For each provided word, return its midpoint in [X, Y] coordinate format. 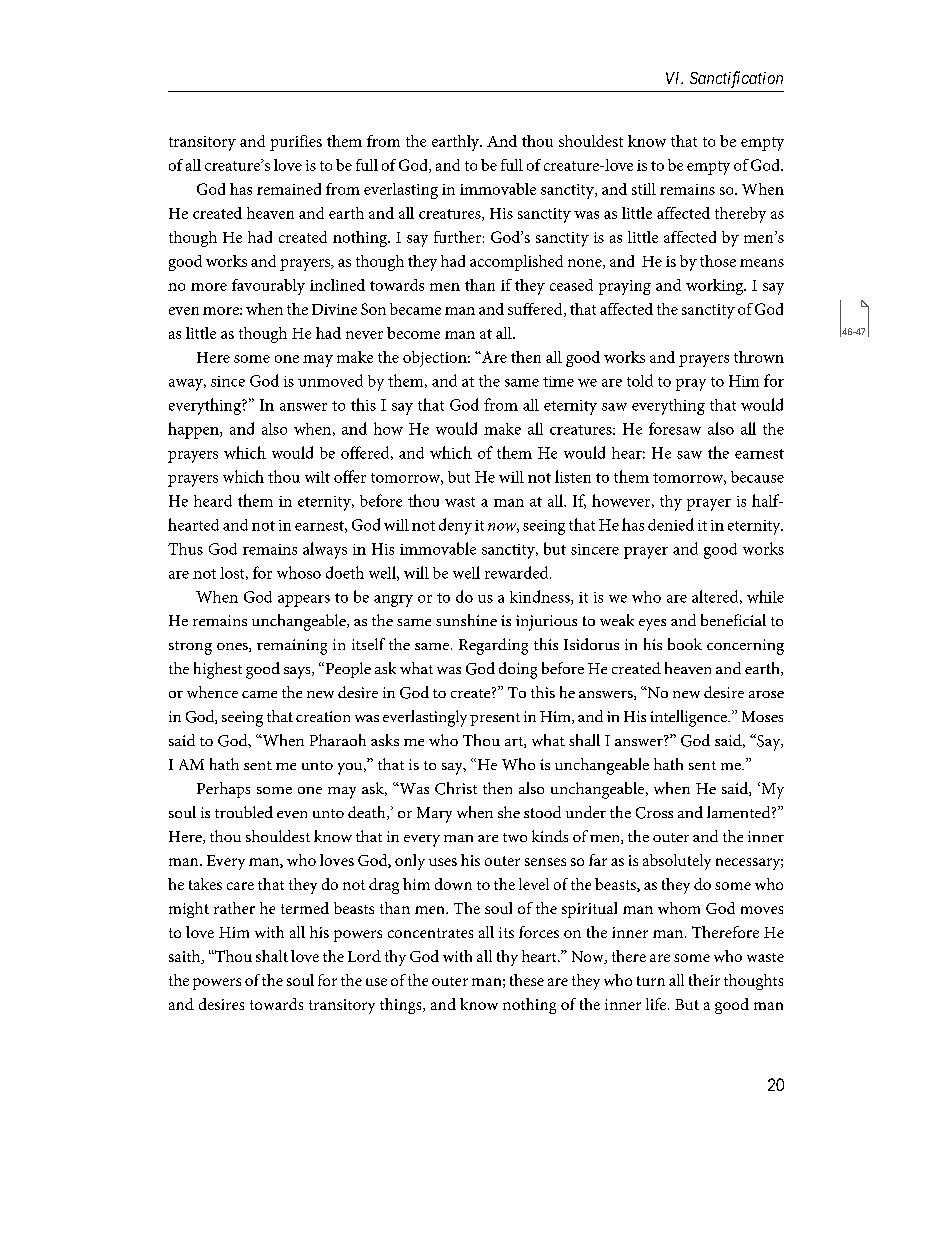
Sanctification [736, 79]
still [644, 189]
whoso [299, 572]
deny [455, 526]
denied [671, 524]
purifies [296, 143]
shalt [272, 956]
